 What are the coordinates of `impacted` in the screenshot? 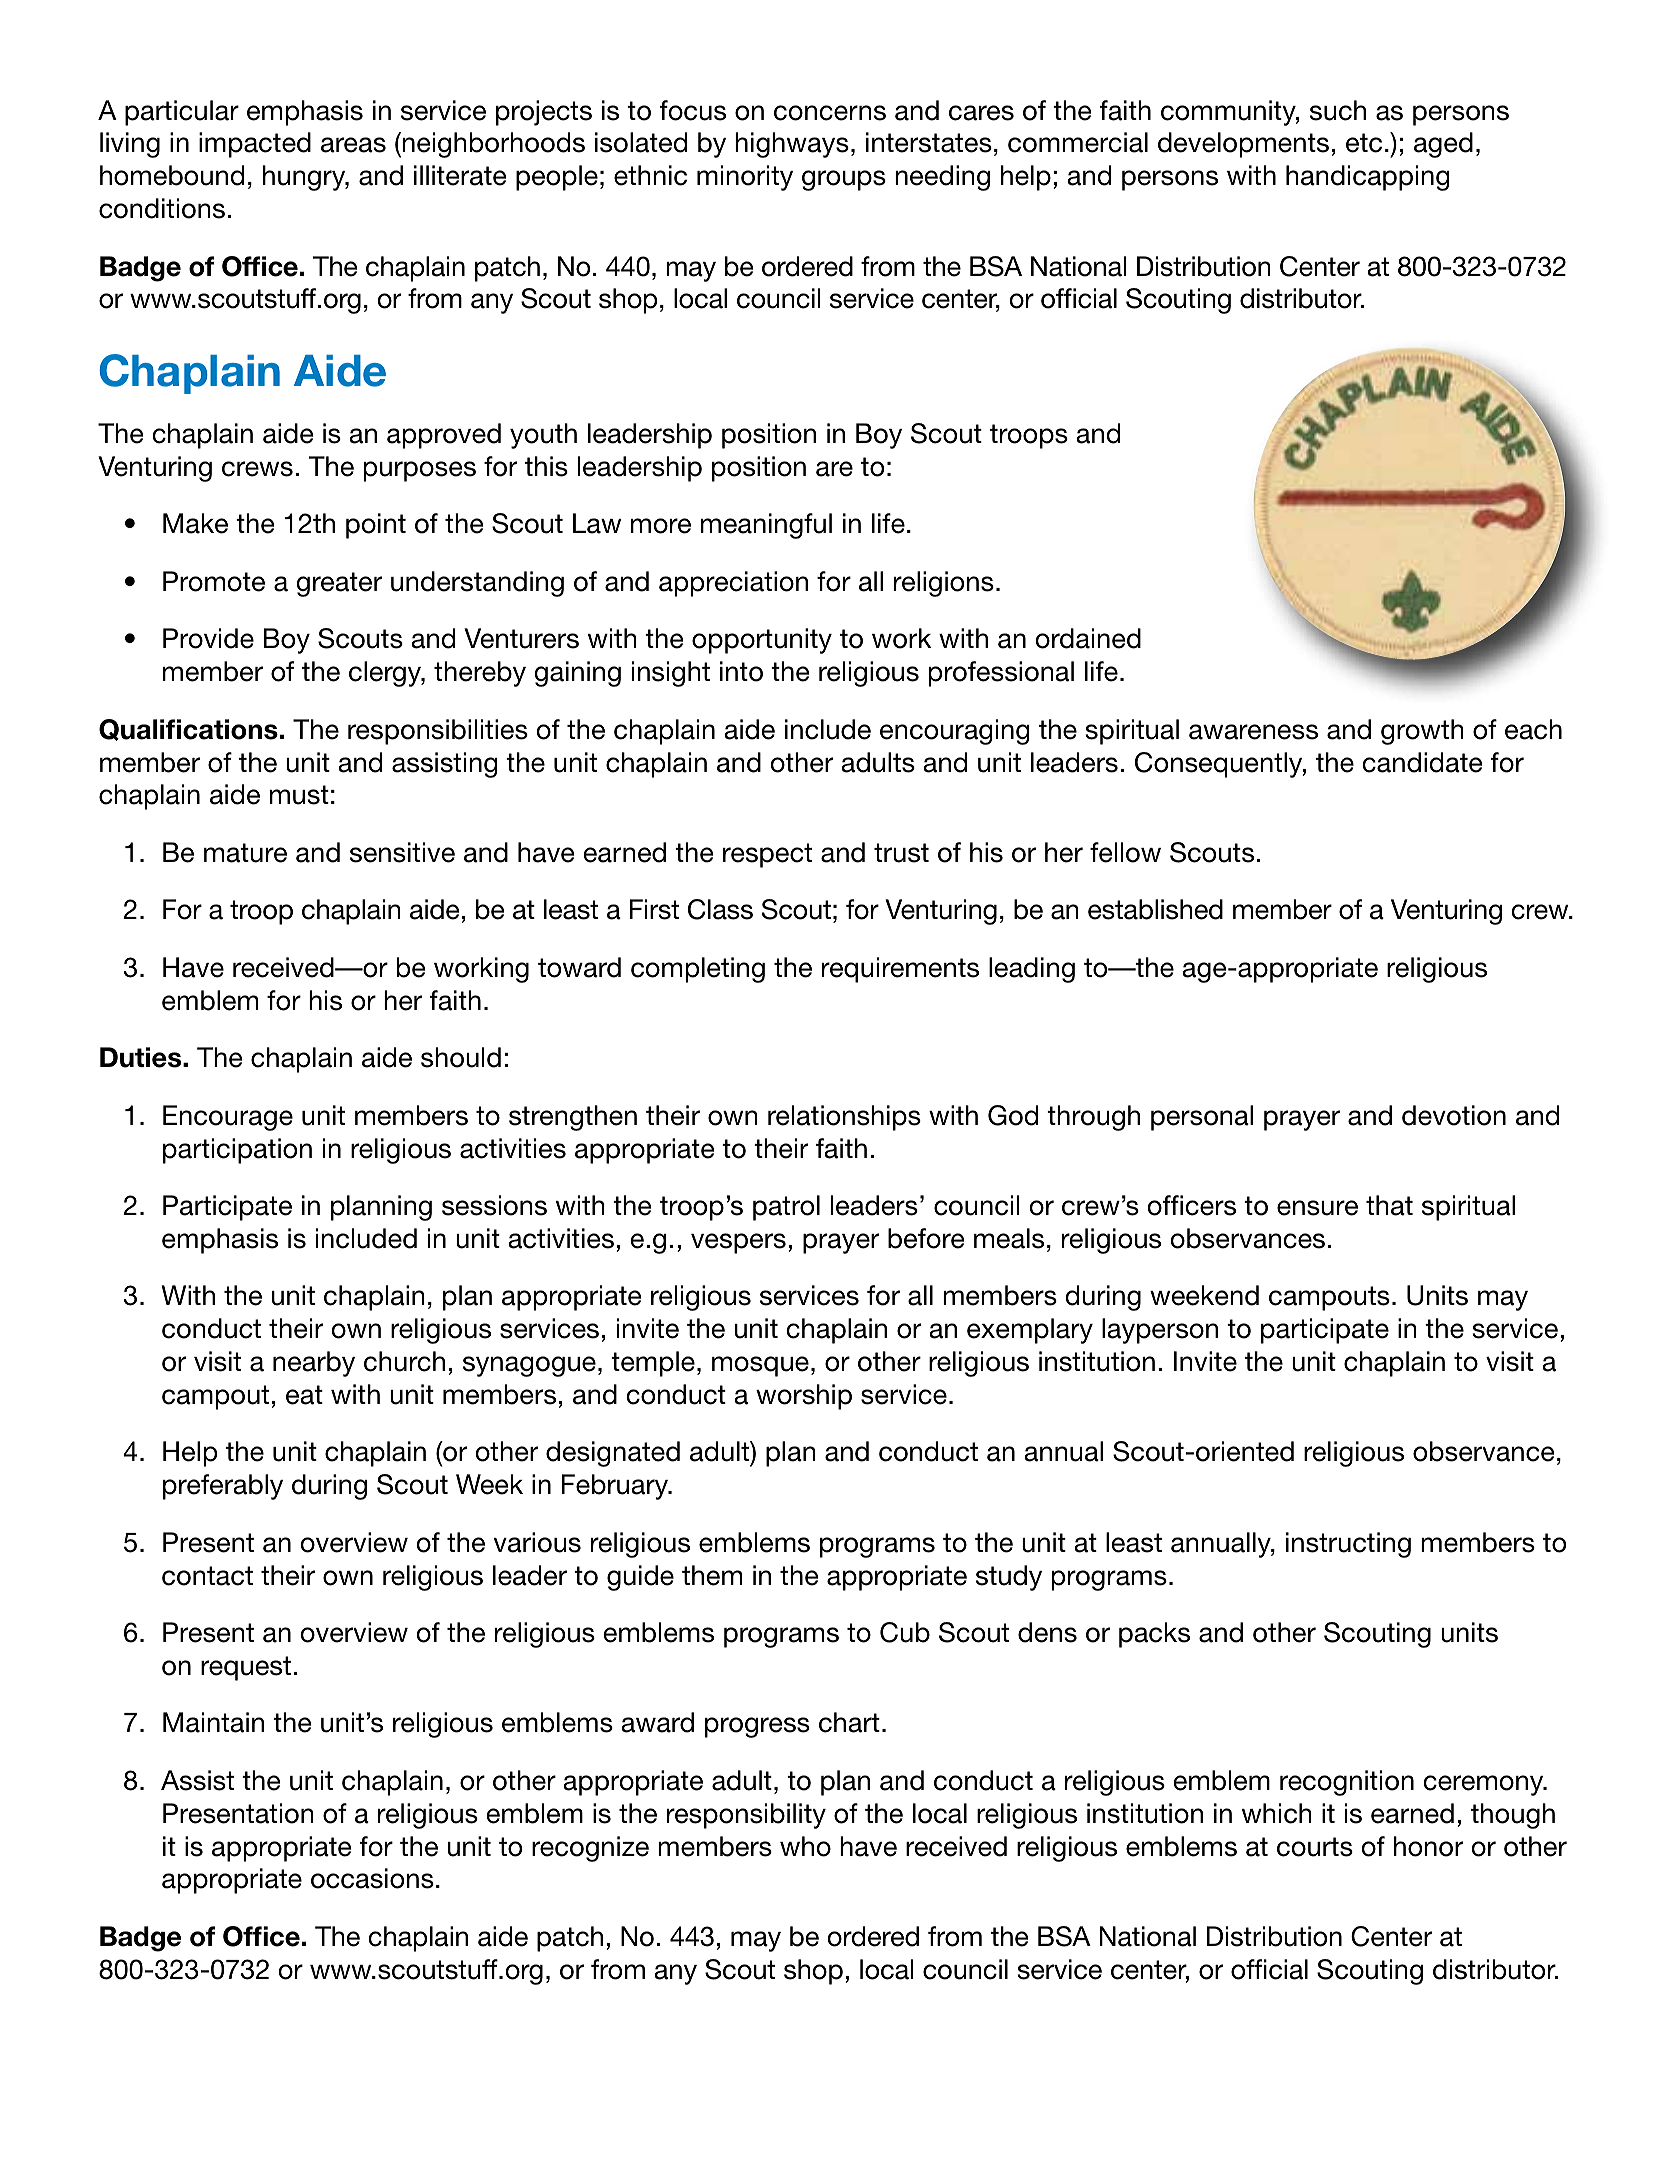 It's located at (255, 145).
